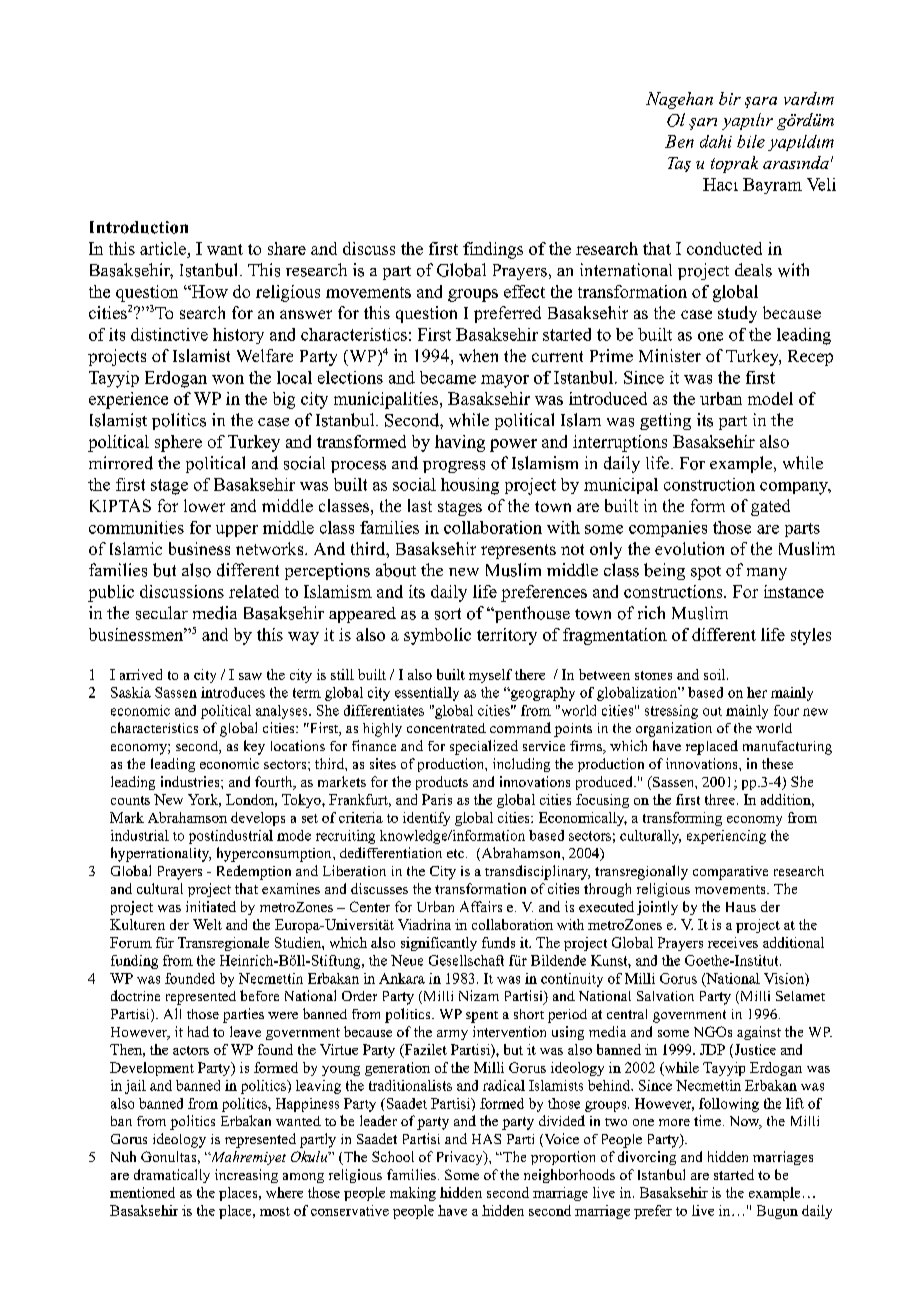  Describe the element at coordinates (481, 906) in the document. I see `Affairs` at that location.
